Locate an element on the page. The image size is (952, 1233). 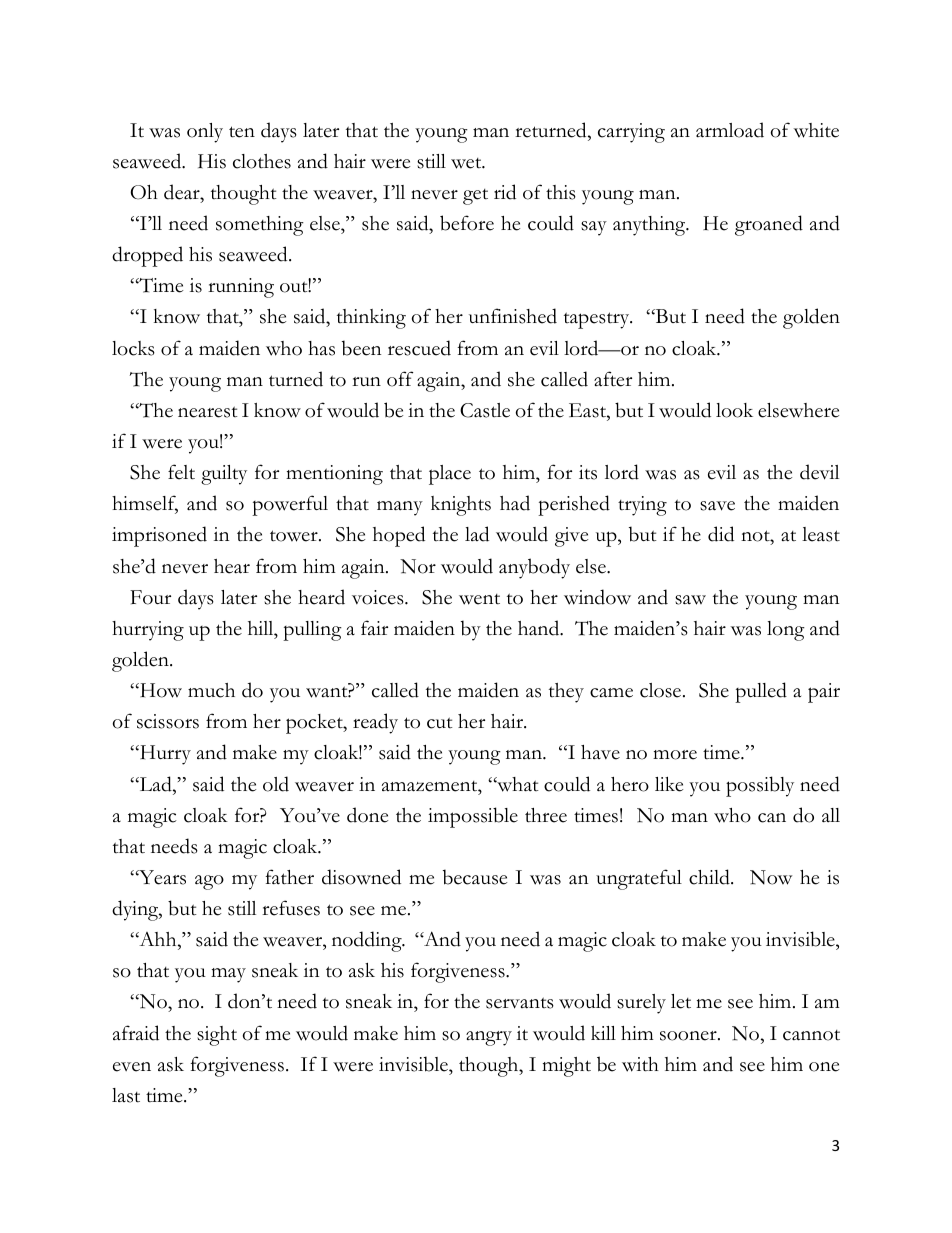
angry is located at coordinates (489, 1038).
